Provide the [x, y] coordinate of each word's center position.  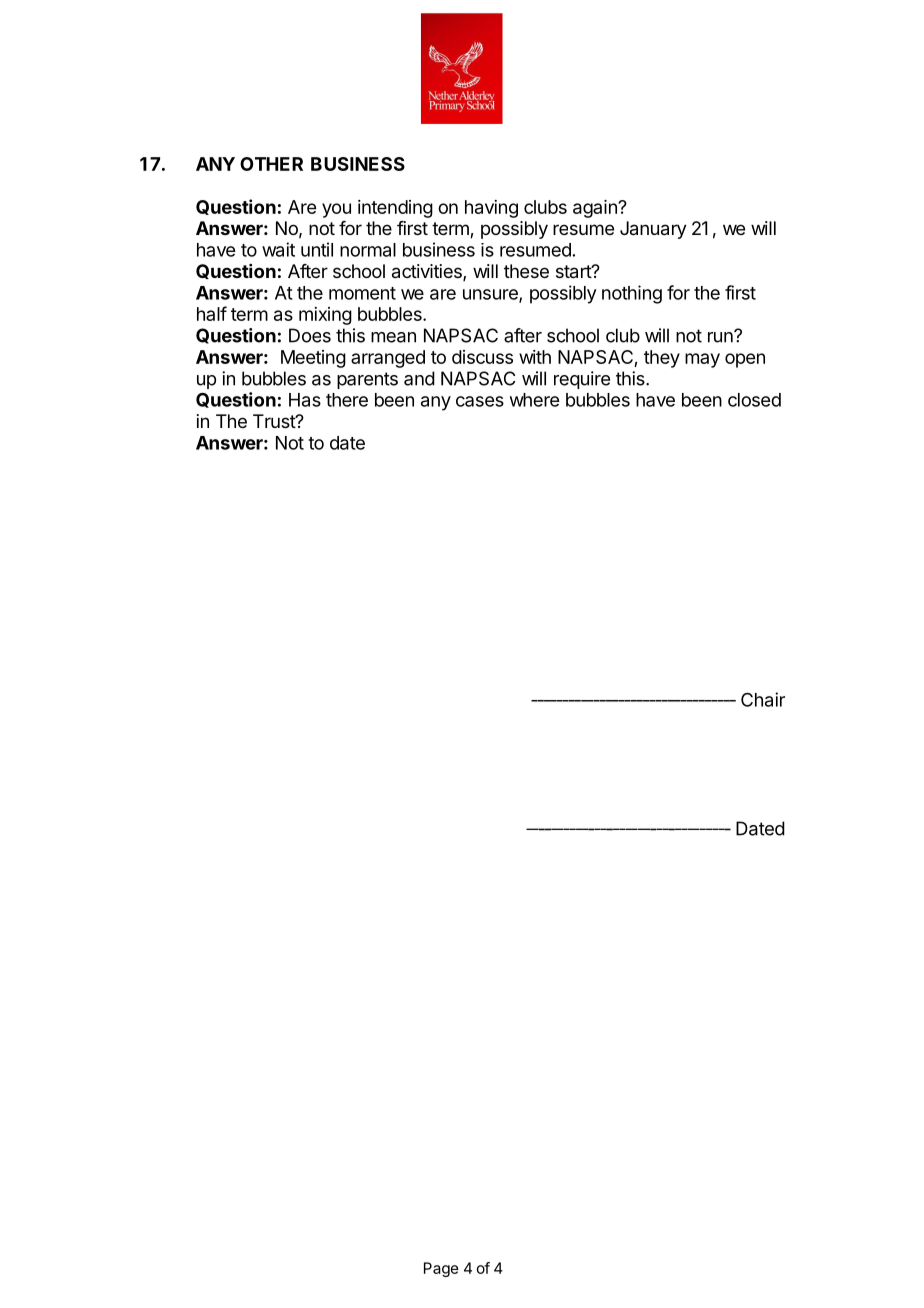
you [336, 210]
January [653, 230]
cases [480, 401]
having [491, 209]
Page [441, 1269]
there [347, 400]
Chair [763, 699]
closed [754, 400]
